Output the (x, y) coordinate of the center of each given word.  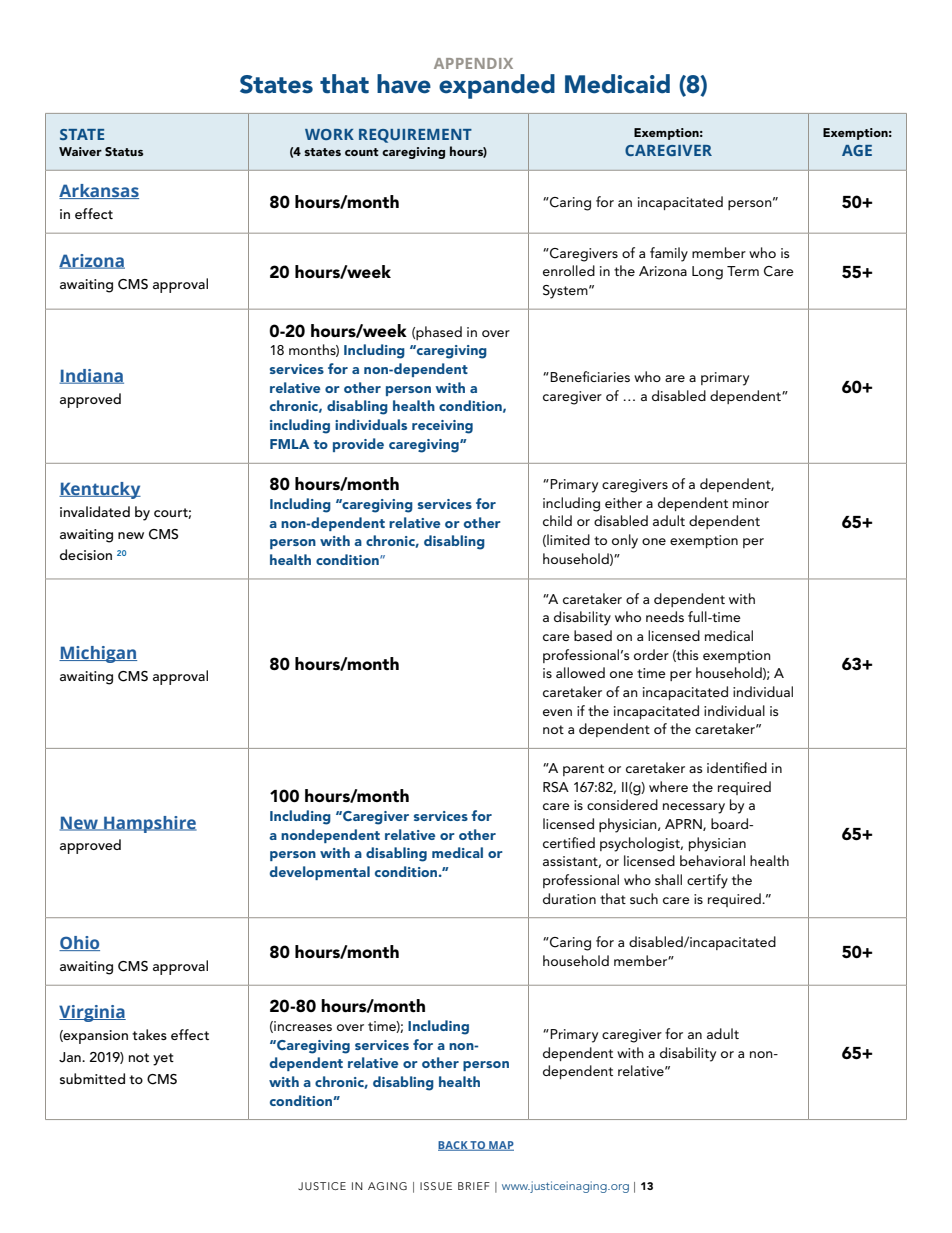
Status (124, 151)
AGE (857, 150)
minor (751, 503)
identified (737, 767)
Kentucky (100, 490)
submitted (92, 1078)
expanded (497, 86)
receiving (442, 427)
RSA (556, 787)
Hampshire (149, 824)
